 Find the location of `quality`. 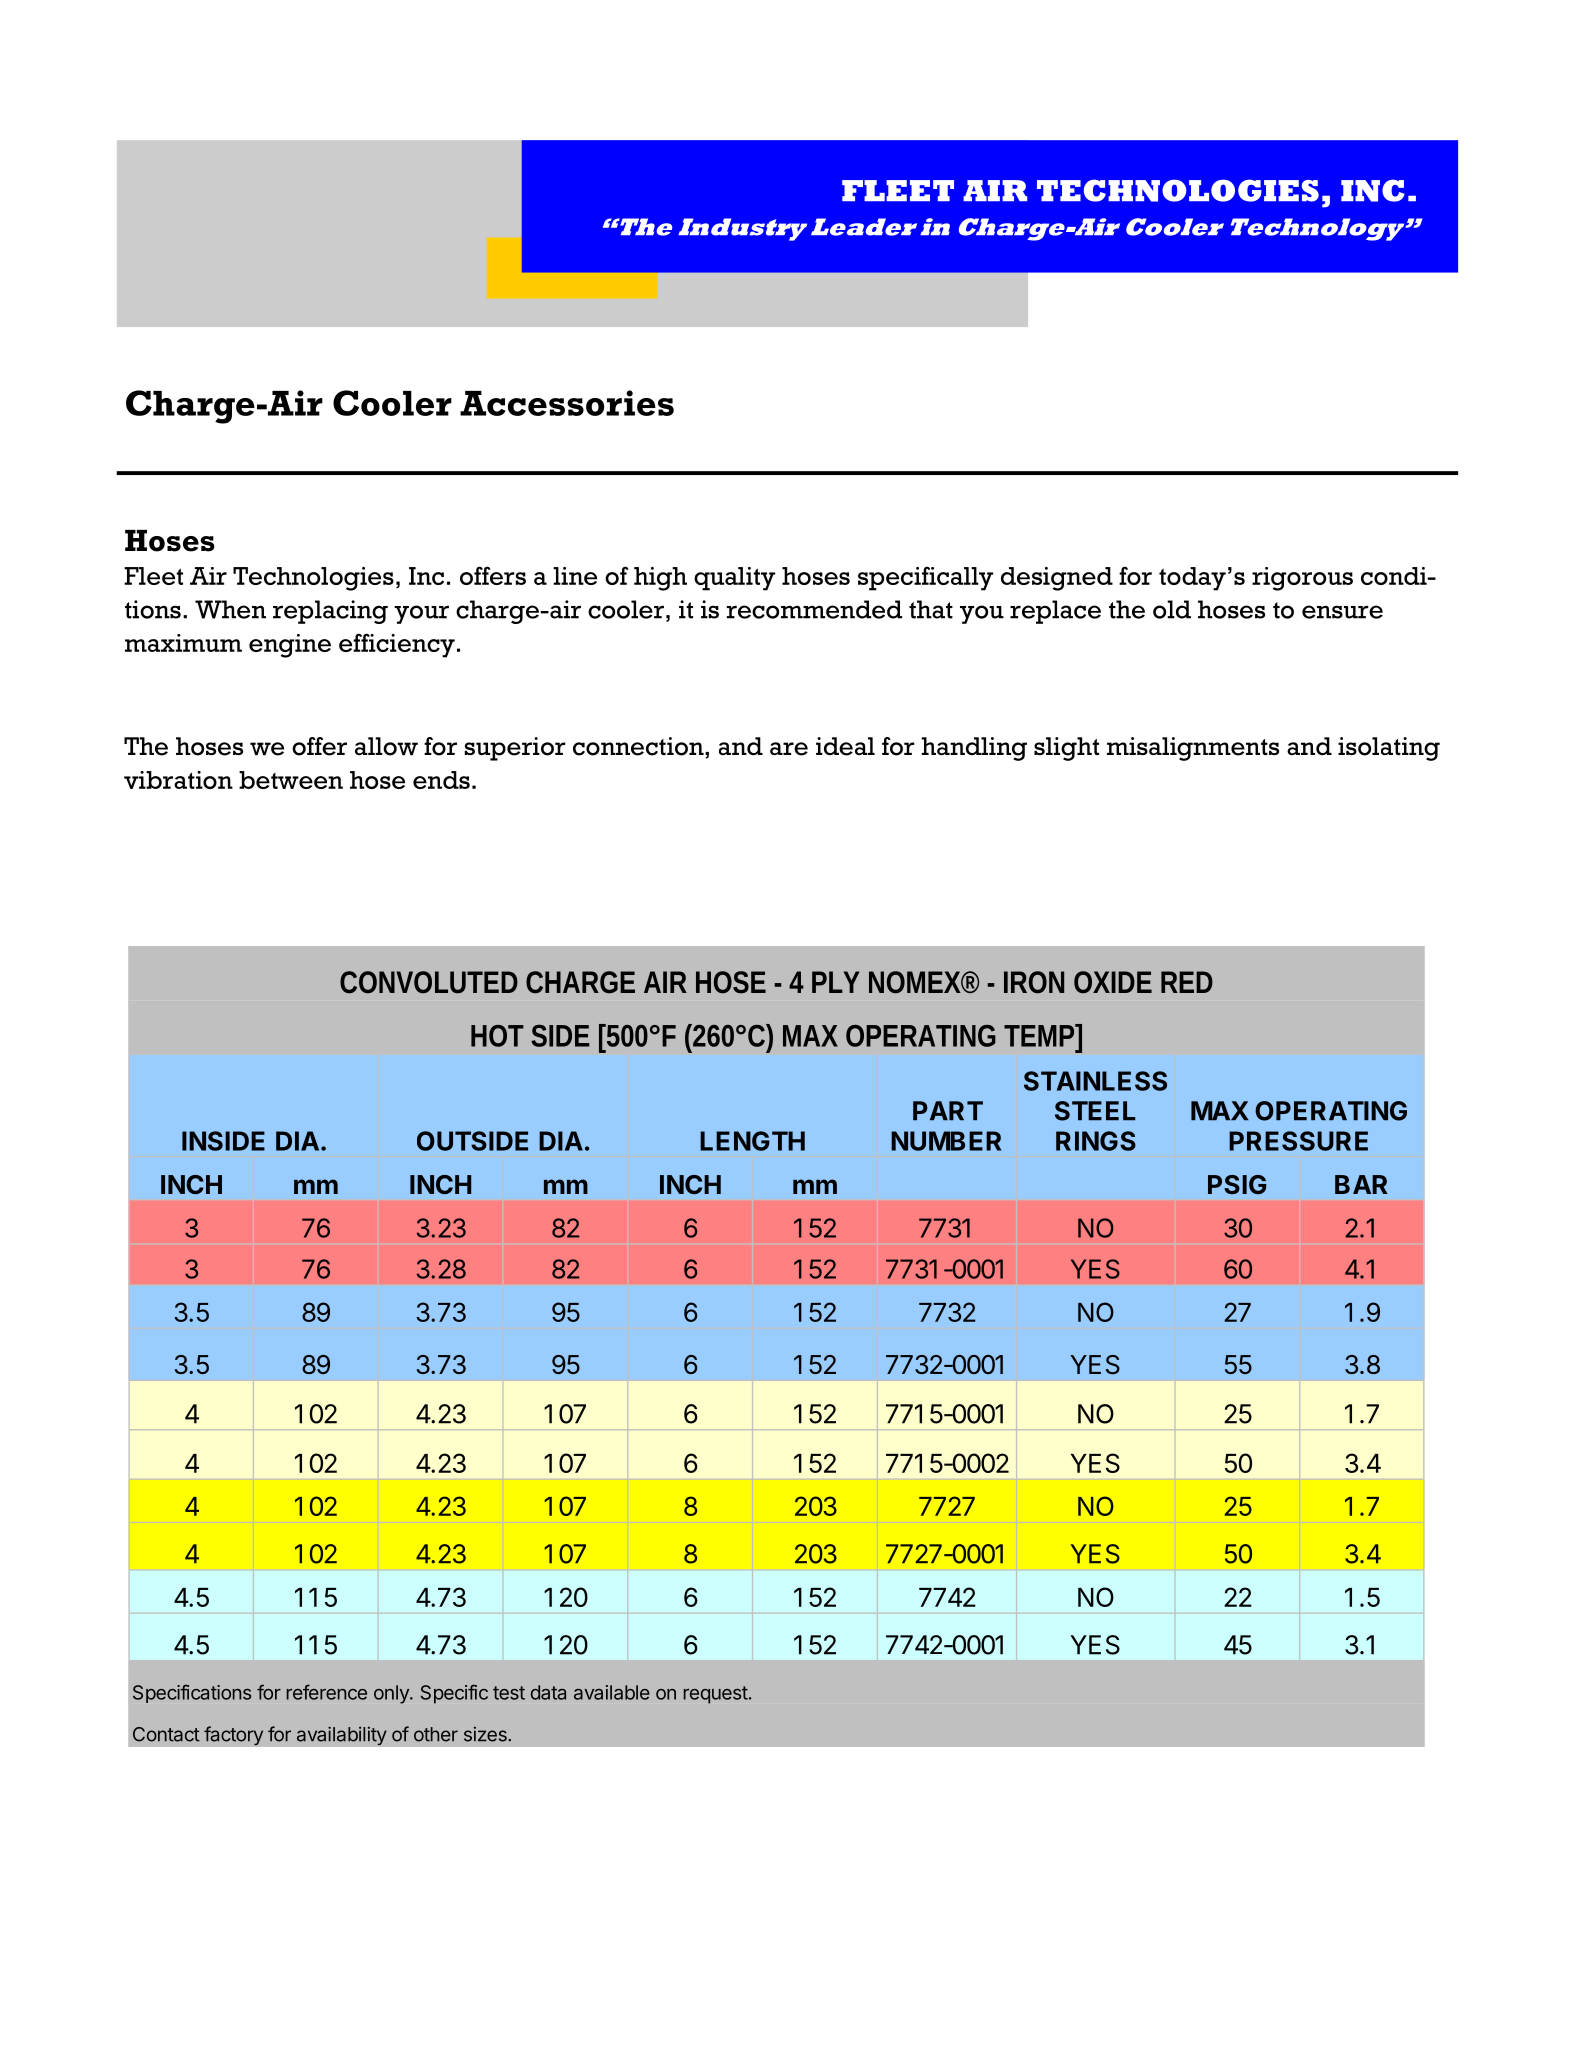

quality is located at coordinates (734, 579).
